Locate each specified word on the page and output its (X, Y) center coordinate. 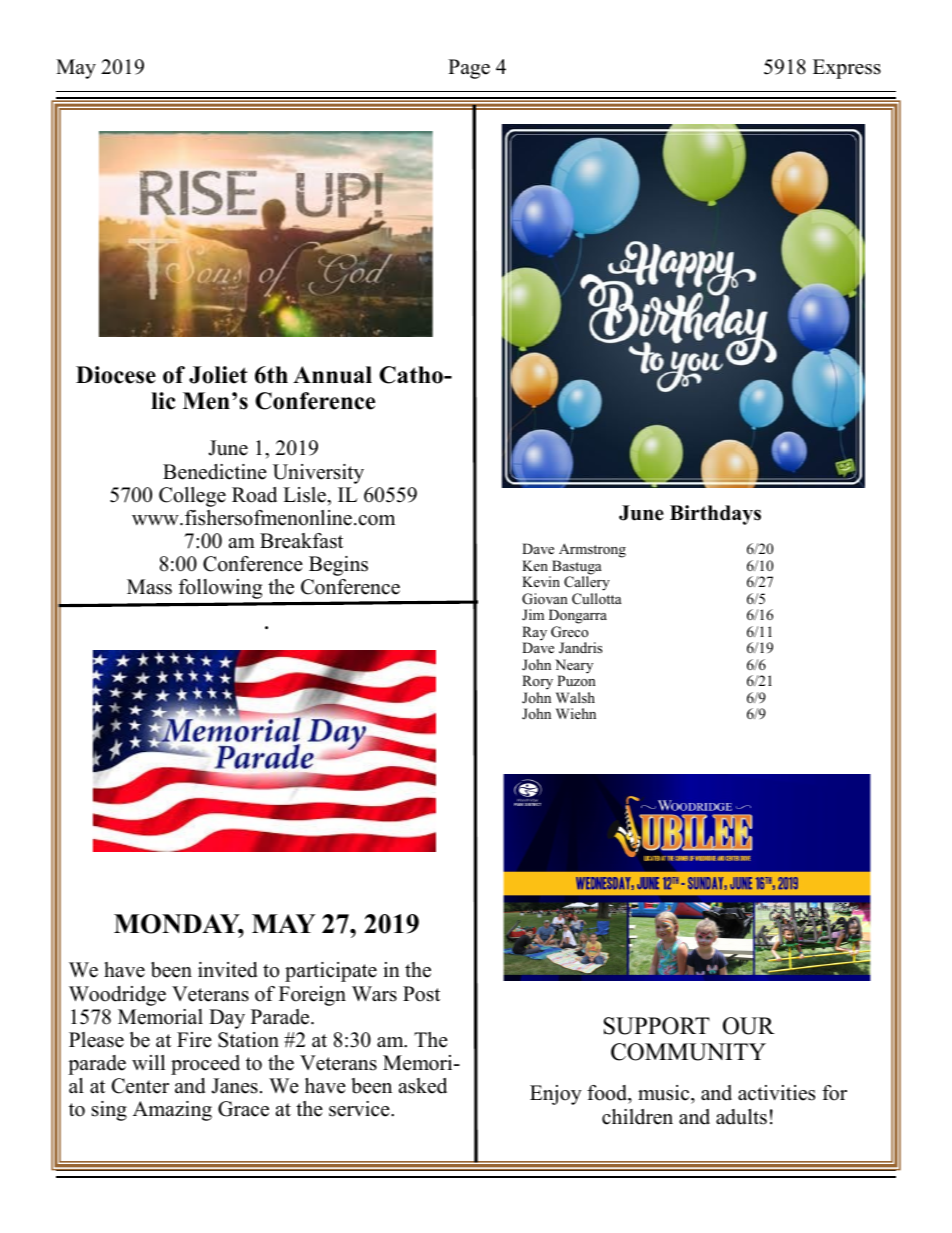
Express (847, 69)
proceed (205, 1065)
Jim (533, 614)
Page (469, 69)
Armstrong (591, 552)
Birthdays (715, 515)
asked (423, 1086)
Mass (149, 587)
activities (776, 1093)
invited (227, 970)
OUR (749, 1026)
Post (421, 994)
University (318, 474)
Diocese (116, 375)
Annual (332, 375)
